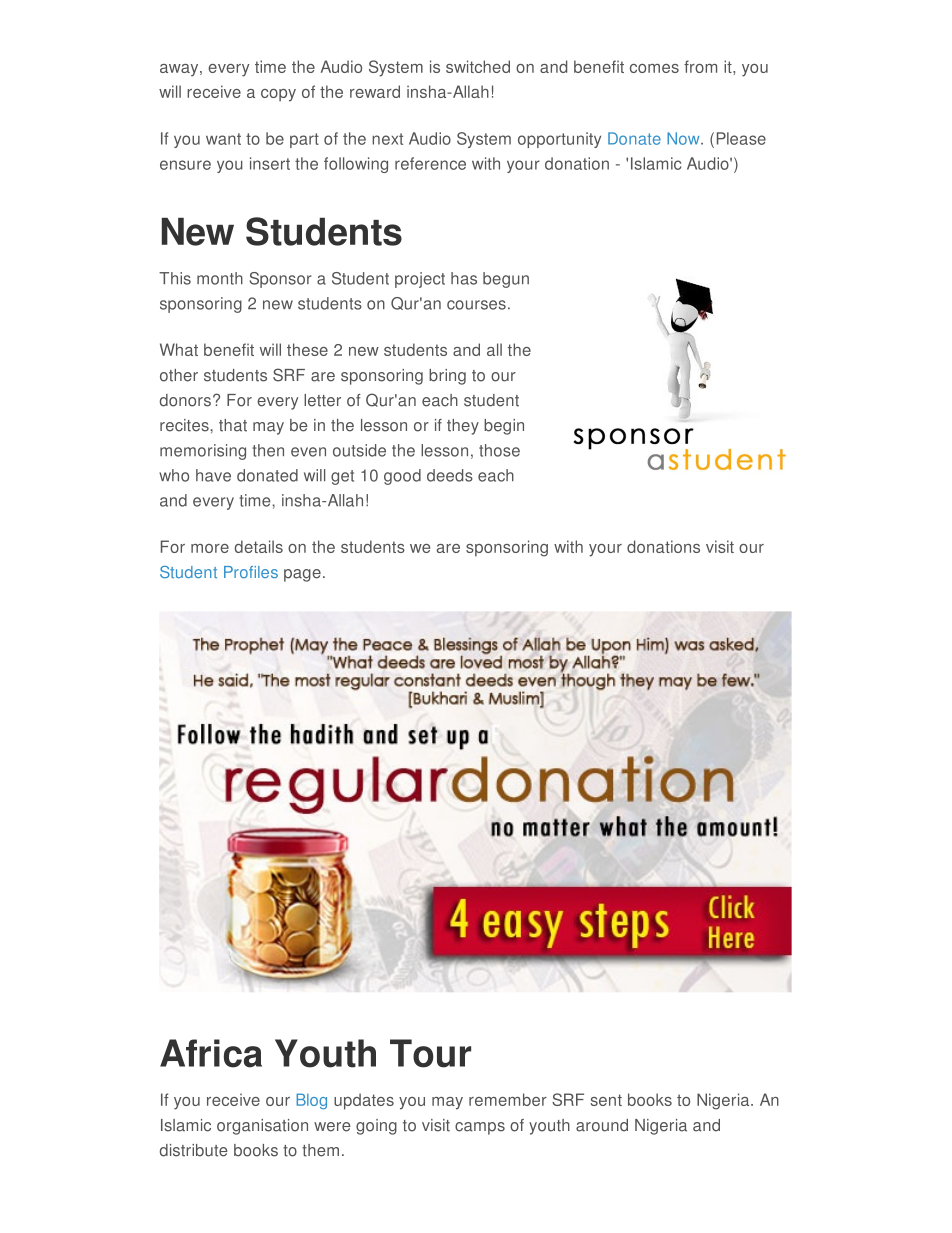 This page has height=1233, width=952. Describe the element at coordinates (478, 66) in the page. I see `switched` at that location.
